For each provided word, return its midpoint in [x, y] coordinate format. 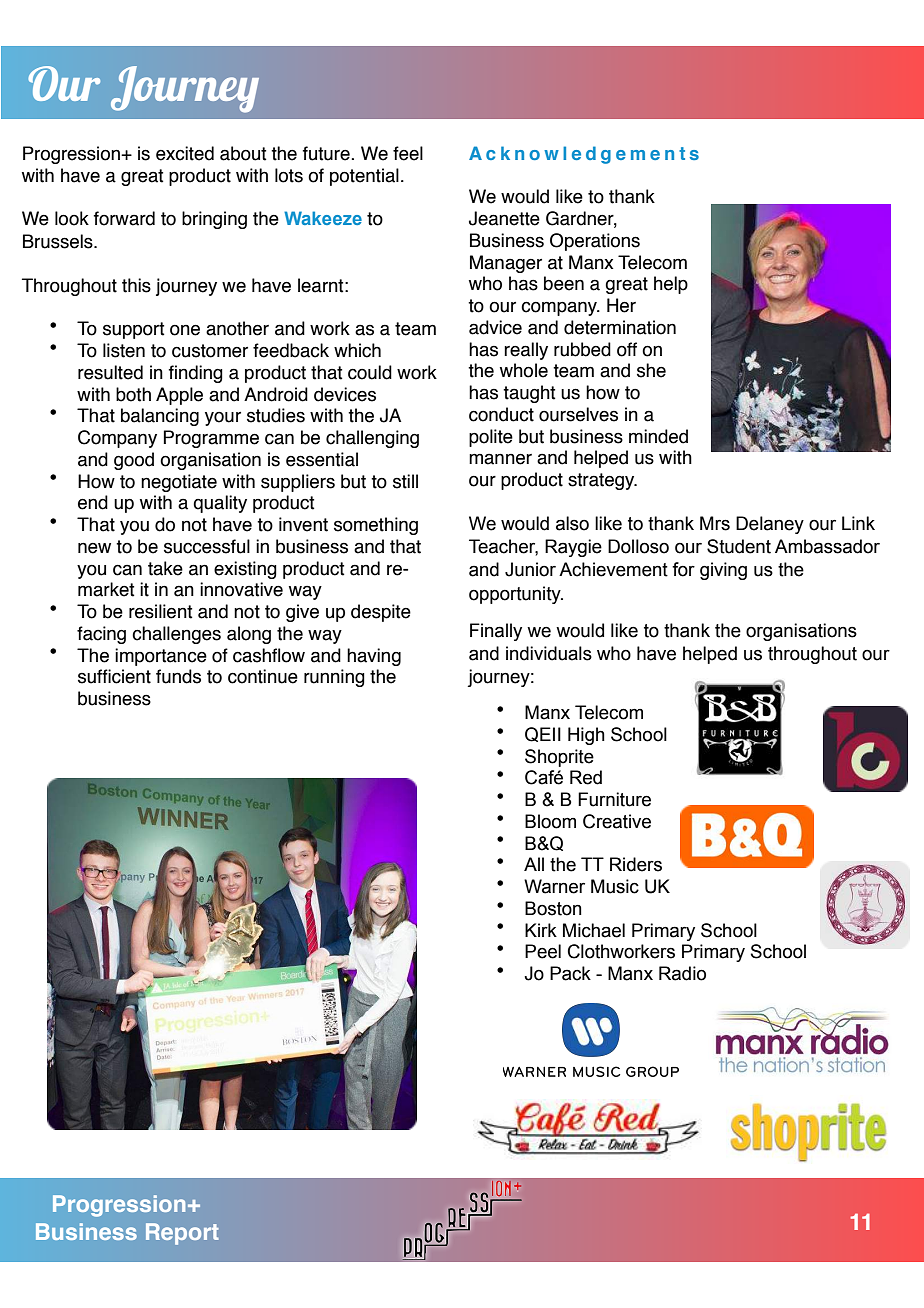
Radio [682, 973]
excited [185, 153]
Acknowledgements [584, 155]
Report [182, 1234]
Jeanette [504, 218]
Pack [570, 973]
